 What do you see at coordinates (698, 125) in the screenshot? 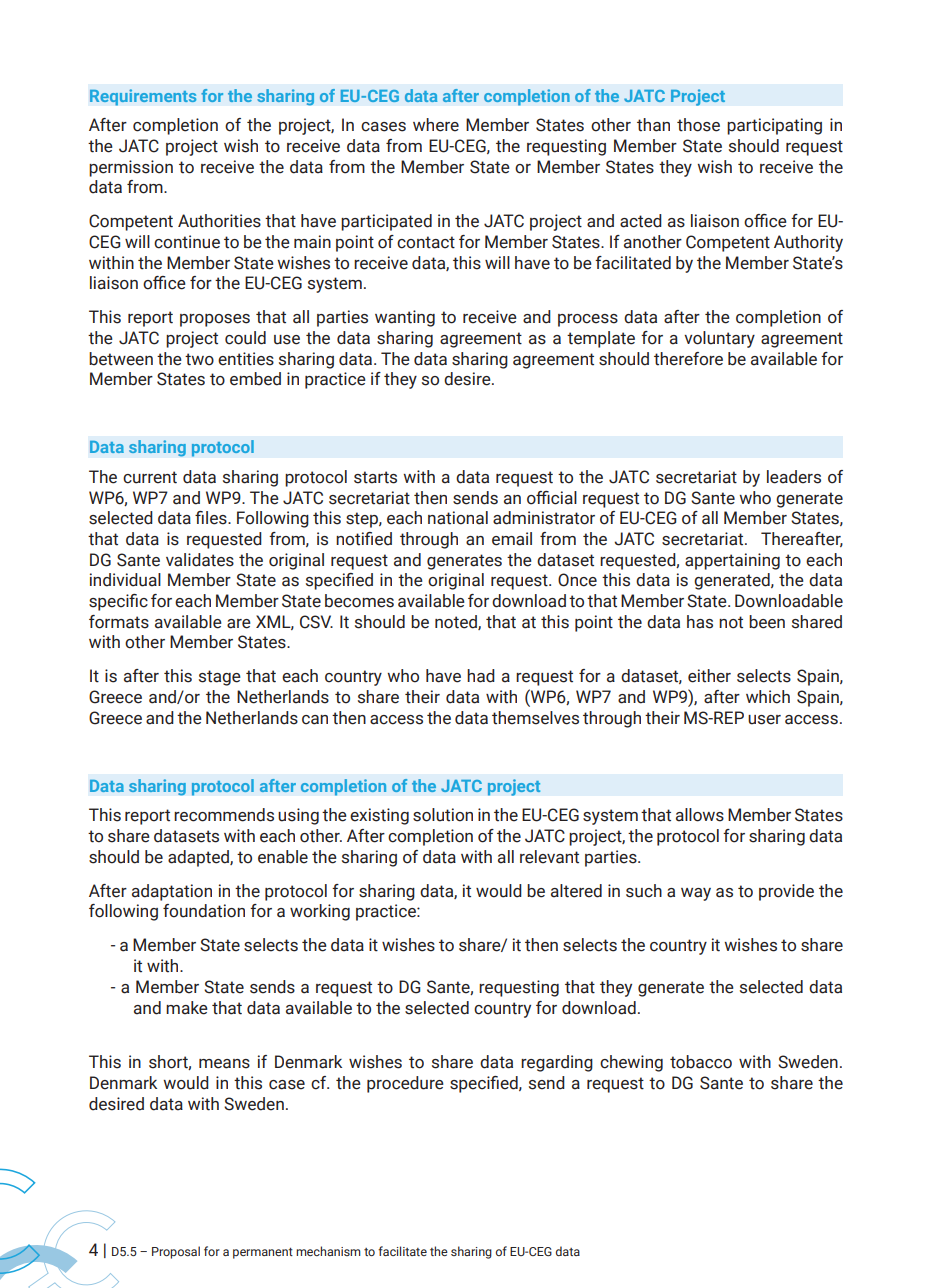
I see `those` at bounding box center [698, 125].
